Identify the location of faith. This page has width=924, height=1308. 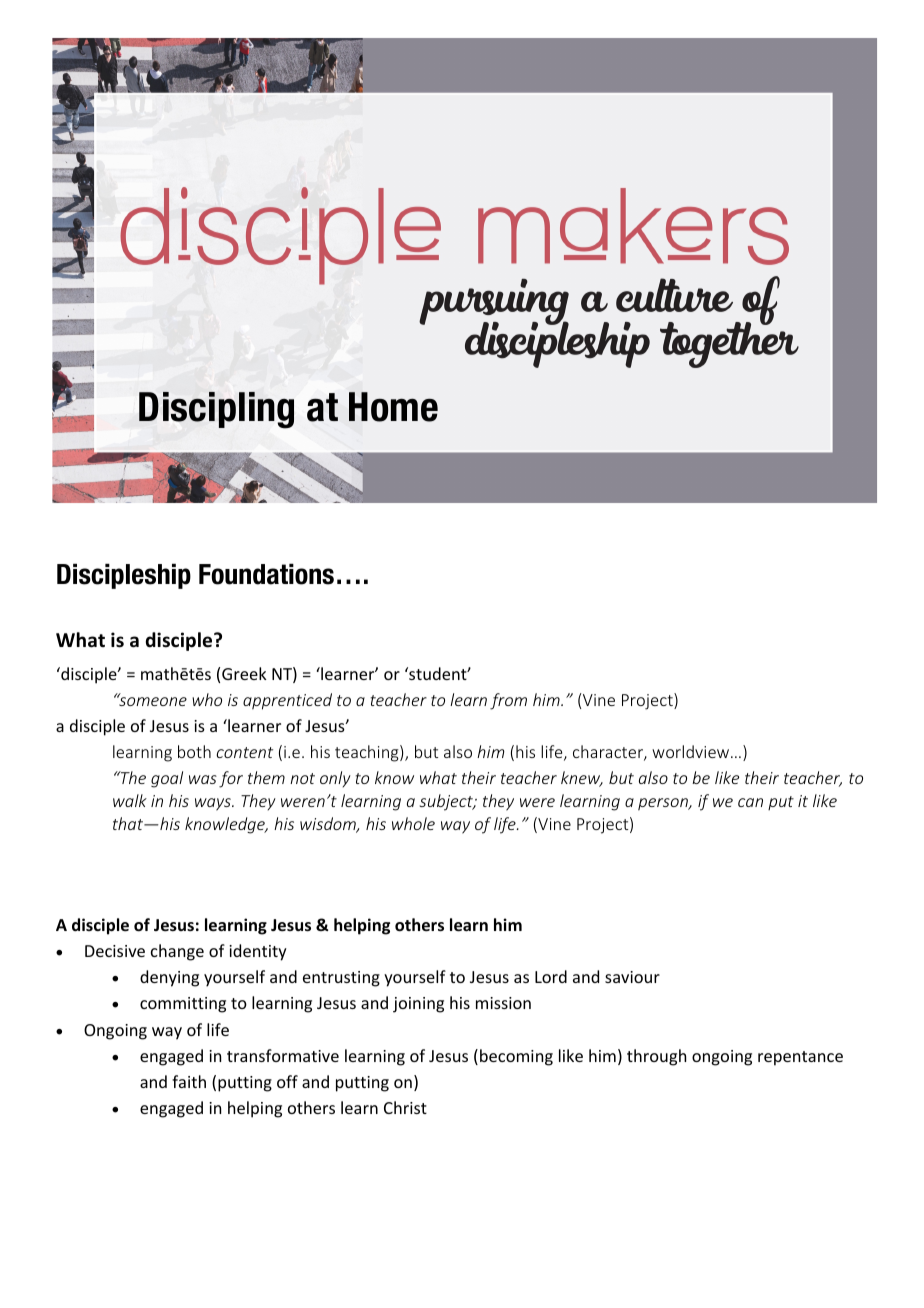
(189, 1081).
